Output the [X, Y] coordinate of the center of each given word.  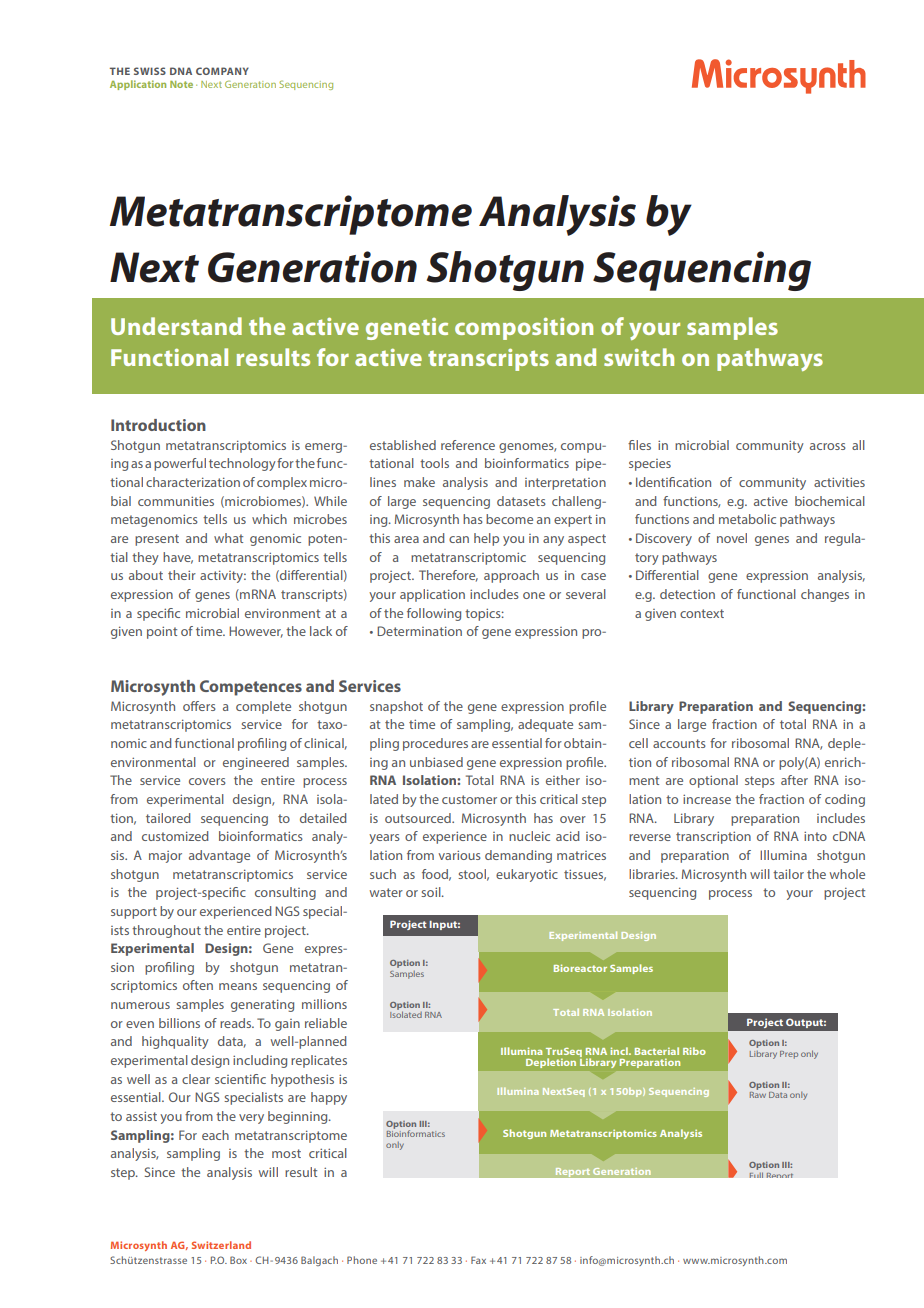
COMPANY [222, 71]
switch [639, 357]
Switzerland [221, 1245]
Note [181, 84]
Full [756, 1175]
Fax [478, 1260]
